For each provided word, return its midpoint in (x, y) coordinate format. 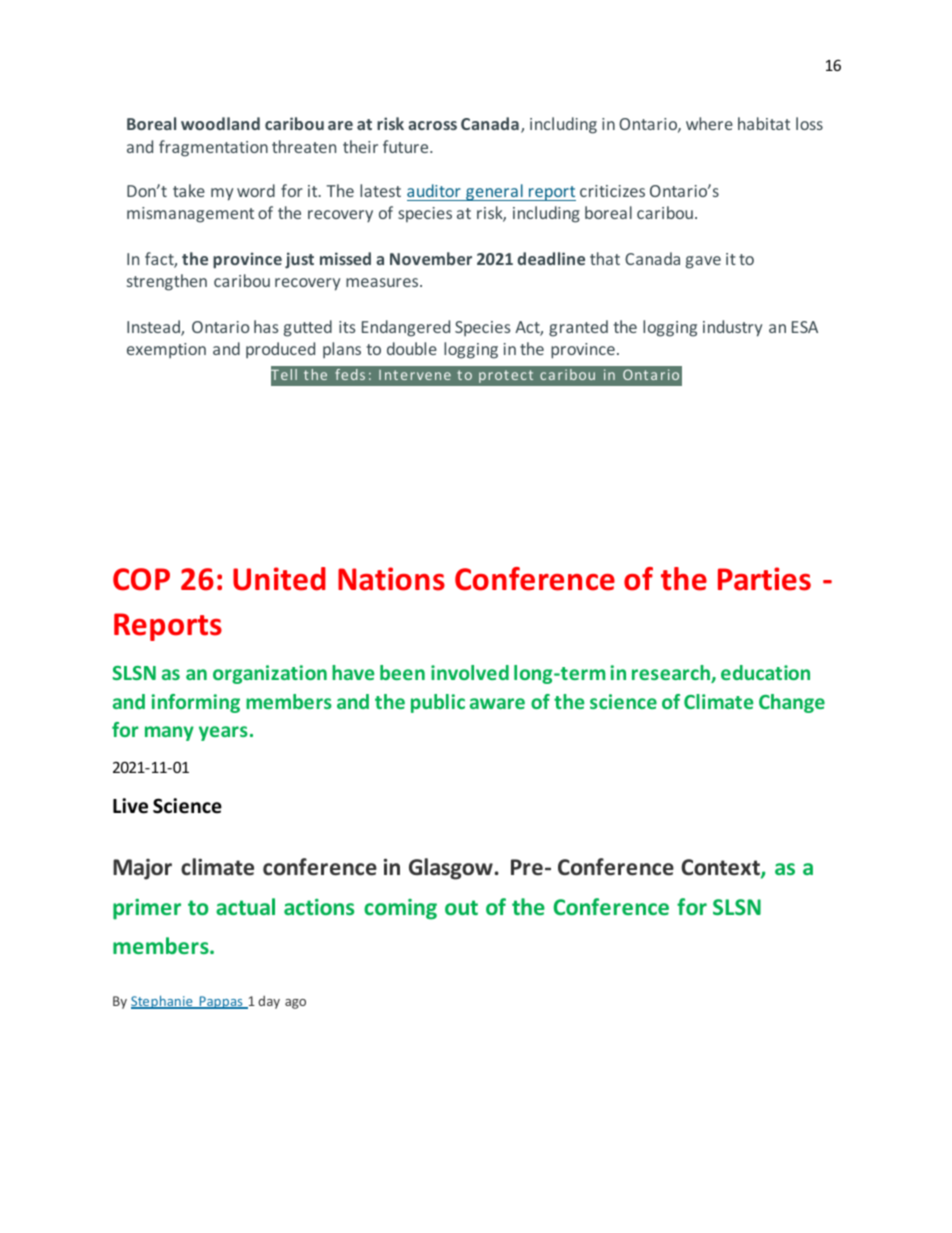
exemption (166, 350)
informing (195, 703)
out (461, 907)
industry (732, 328)
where (709, 123)
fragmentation (213, 148)
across (432, 125)
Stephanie (163, 1002)
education (765, 672)
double (412, 348)
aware (497, 703)
